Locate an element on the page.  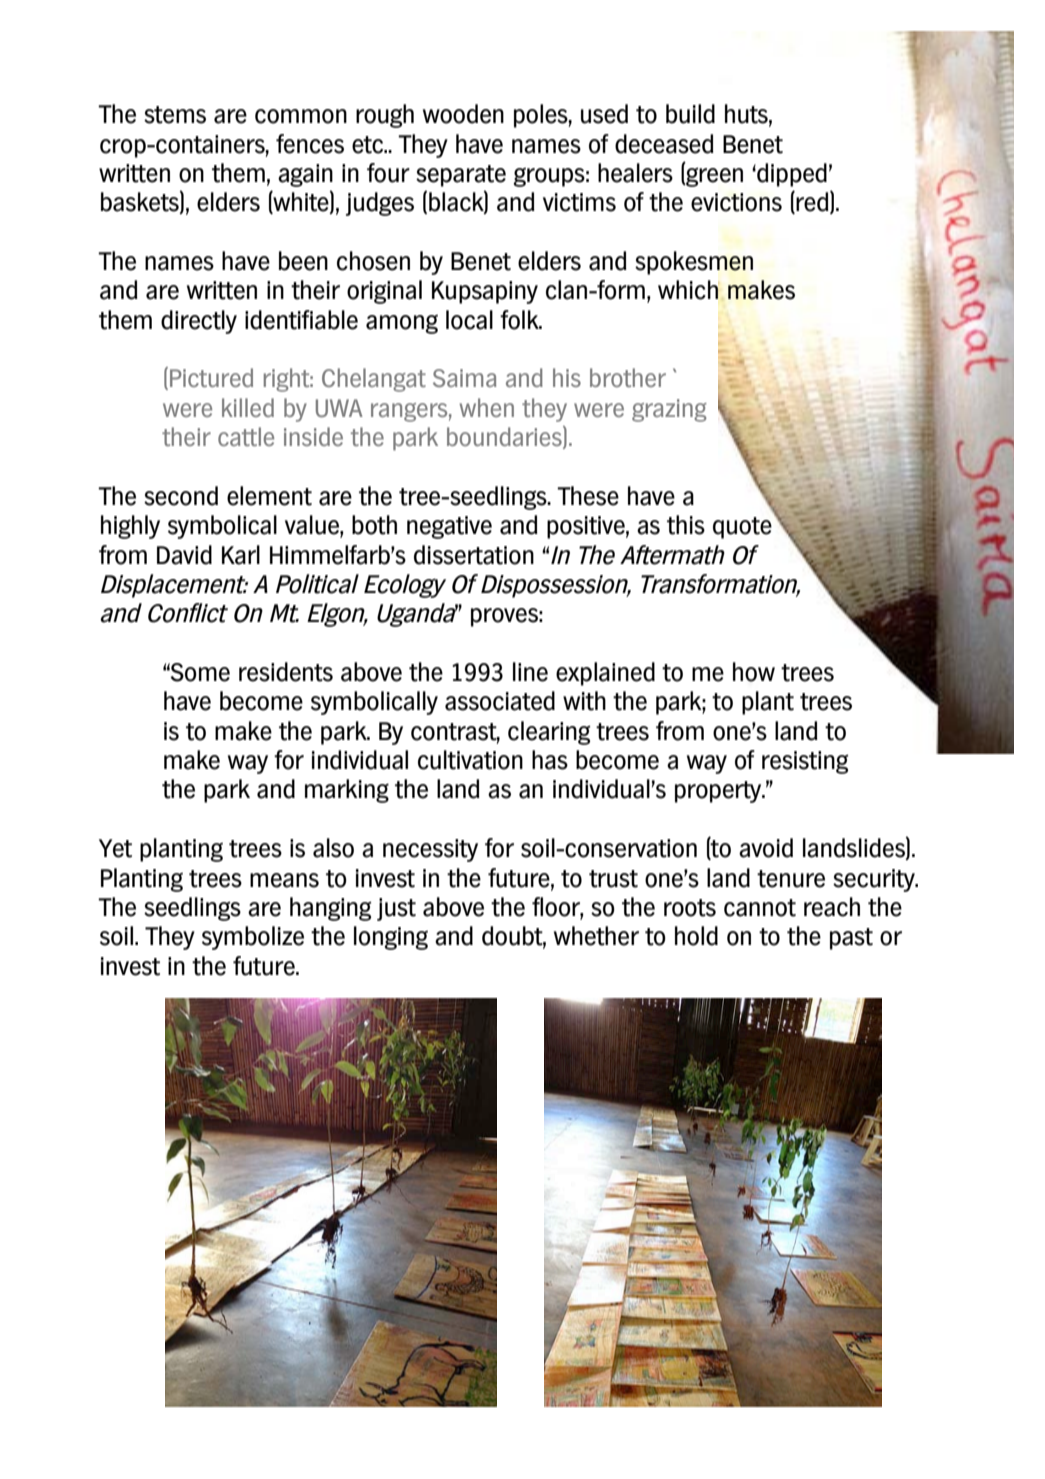
negative is located at coordinates (449, 527).
